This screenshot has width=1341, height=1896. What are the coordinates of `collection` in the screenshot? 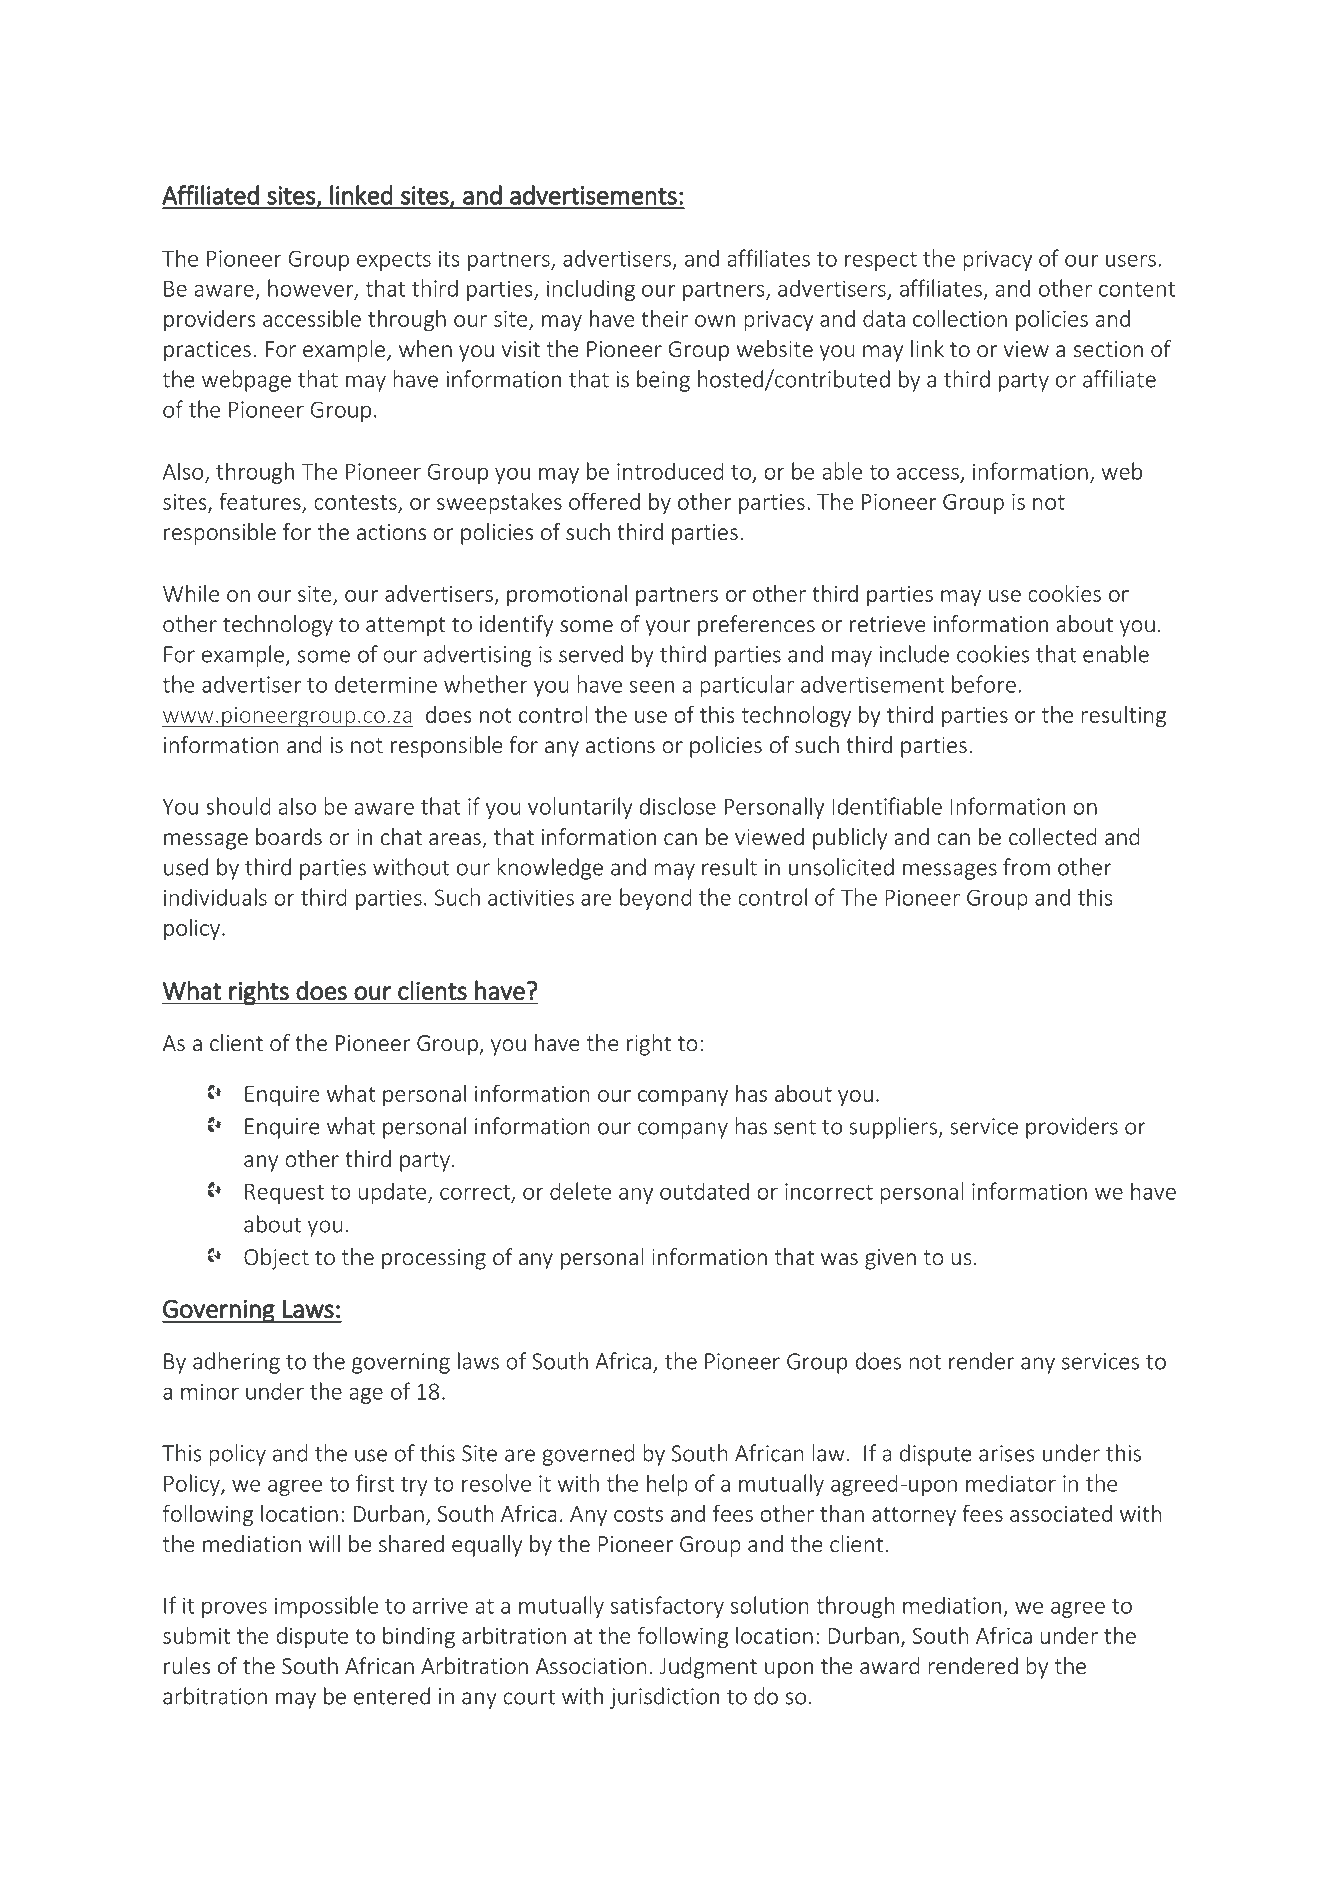 It's located at (960, 318).
